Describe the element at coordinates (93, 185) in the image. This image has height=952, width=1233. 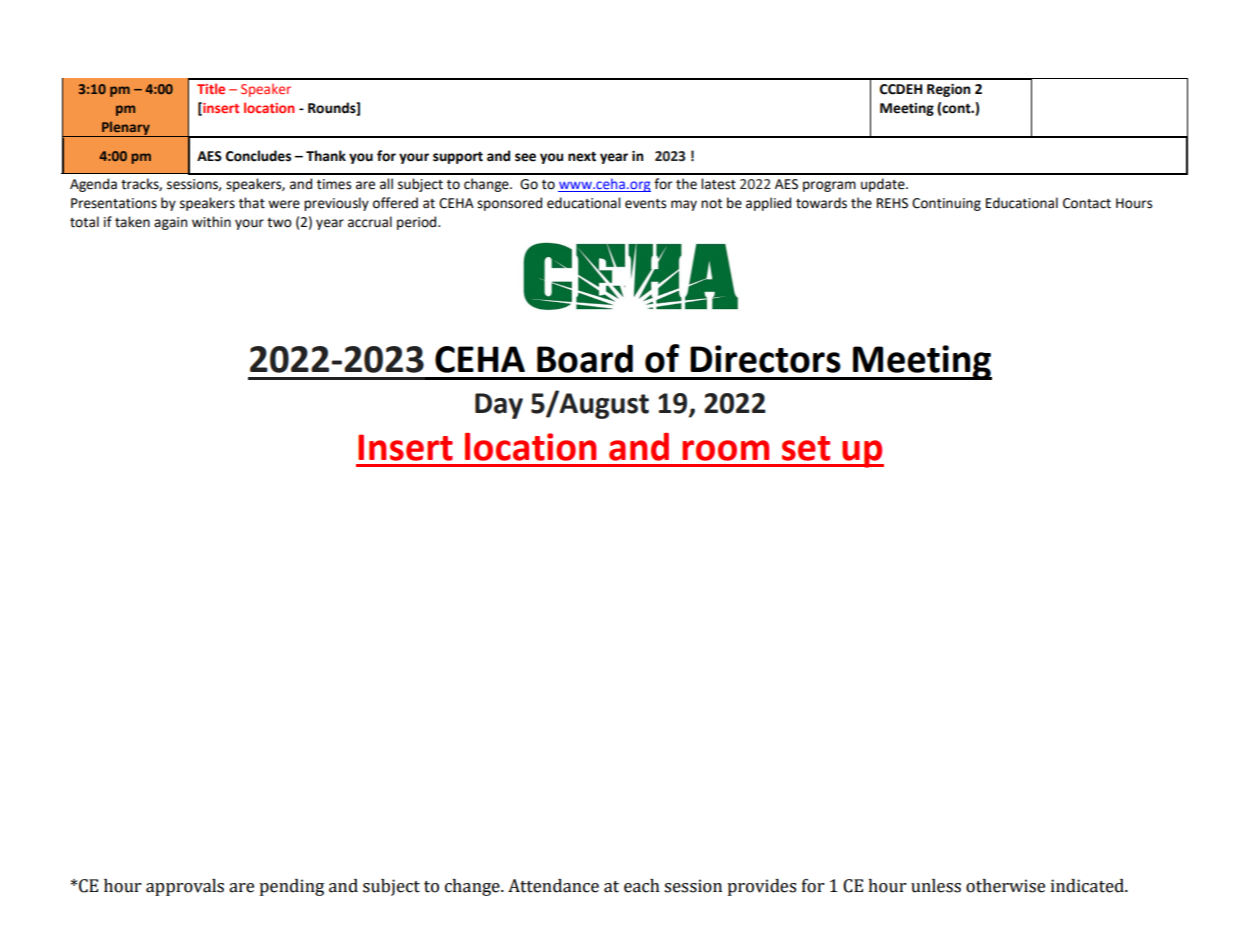
I see `Agenda` at that location.
